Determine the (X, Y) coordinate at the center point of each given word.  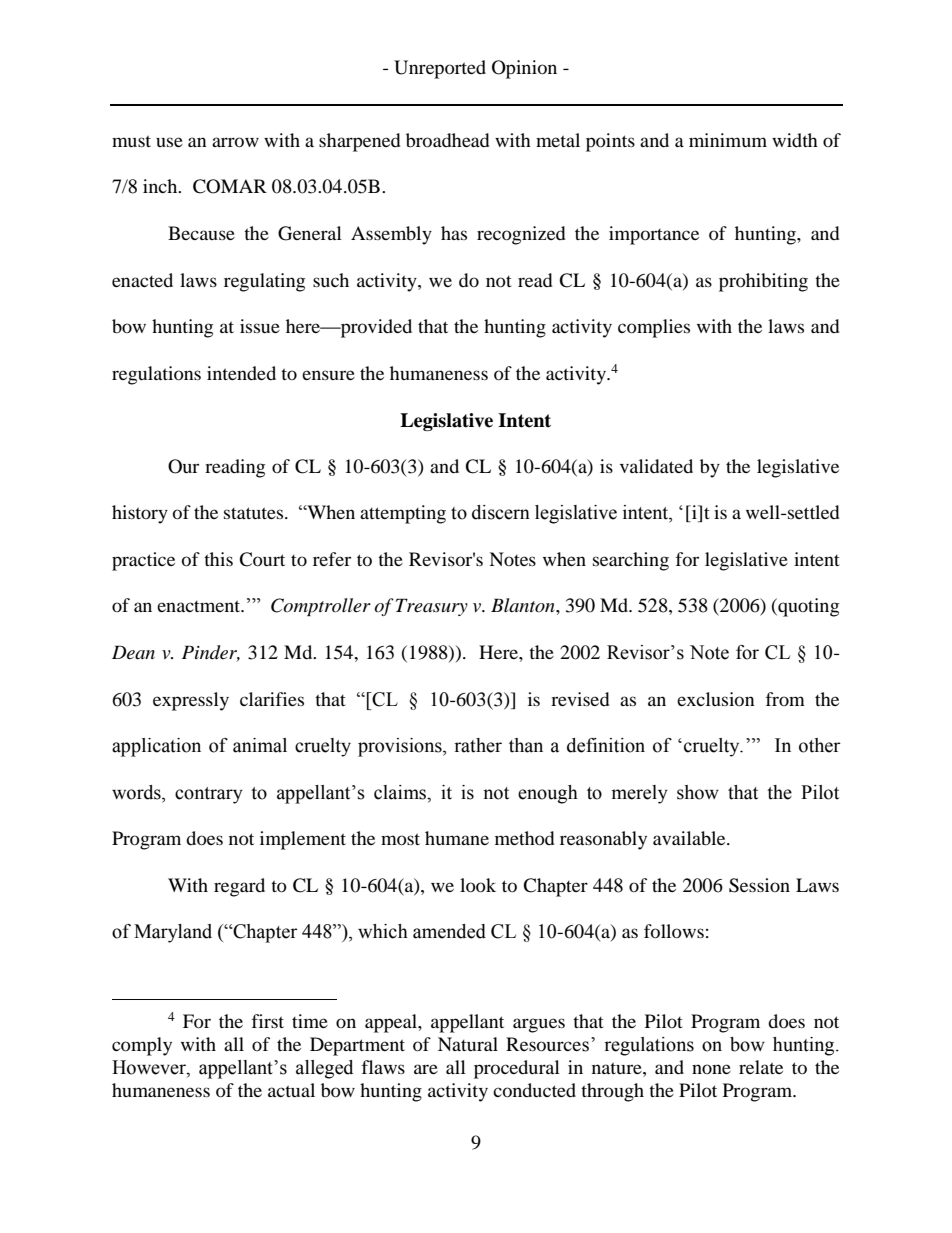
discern (501, 512)
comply (142, 1046)
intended (241, 373)
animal (260, 745)
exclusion (716, 699)
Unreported (440, 69)
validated (656, 466)
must (131, 141)
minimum (728, 140)
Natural (468, 1044)
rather (478, 745)
